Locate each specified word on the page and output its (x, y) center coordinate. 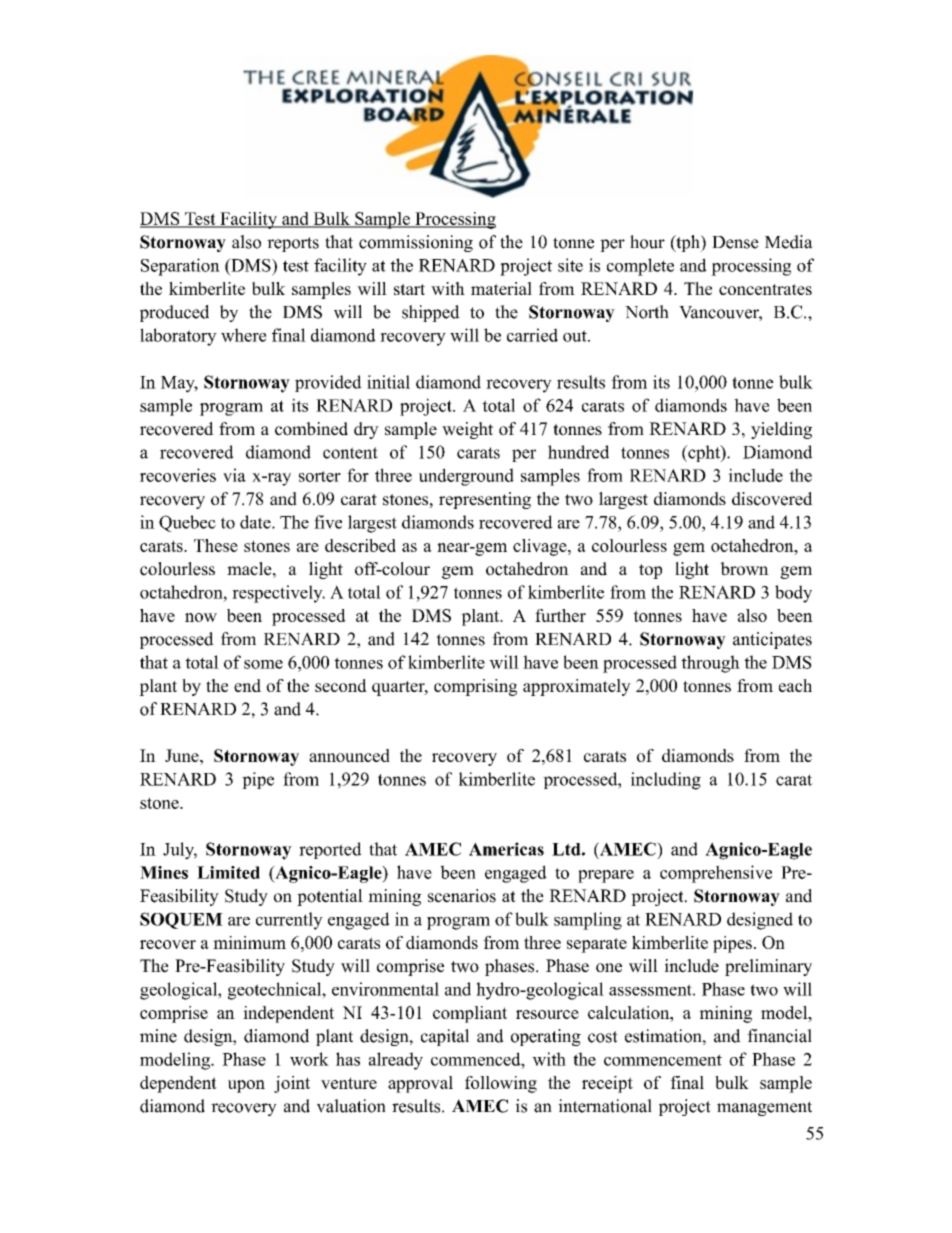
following (501, 1084)
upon (246, 1086)
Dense (735, 242)
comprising (475, 687)
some (263, 664)
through (710, 664)
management (764, 1108)
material (501, 288)
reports (293, 244)
